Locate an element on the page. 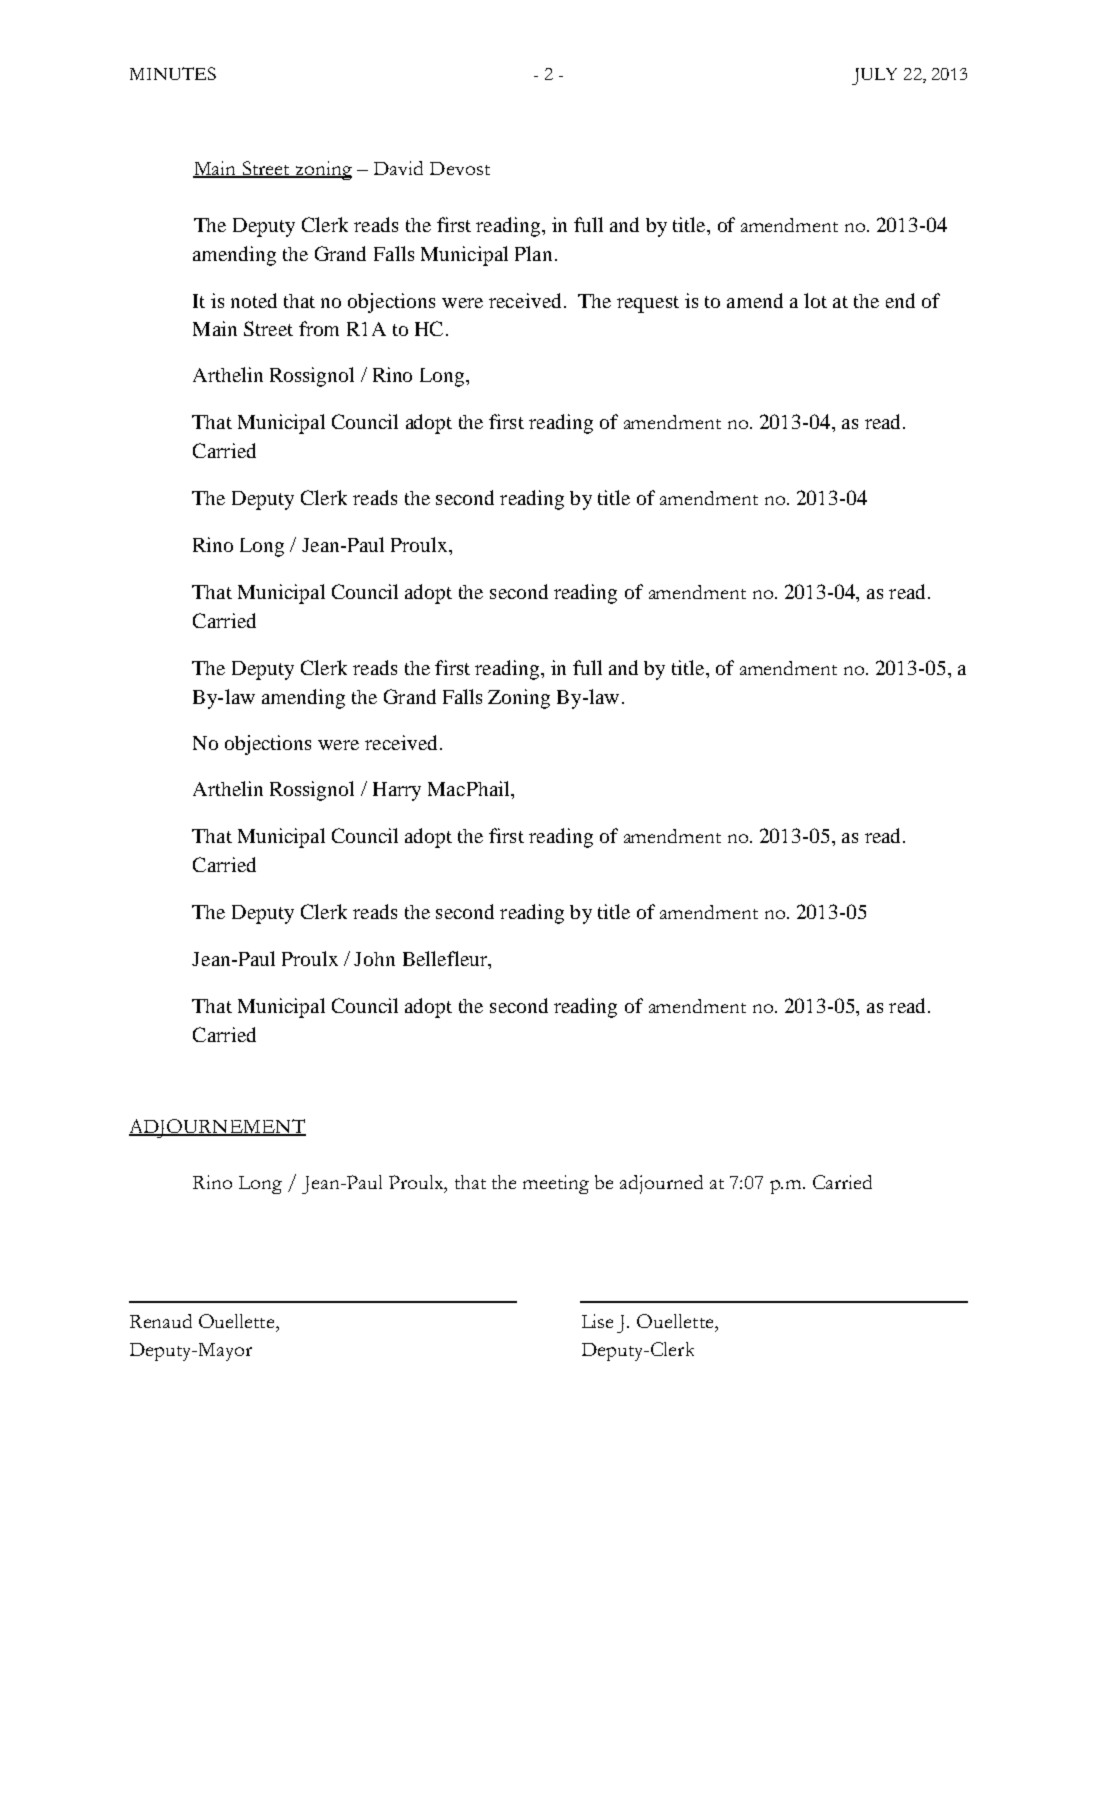 The width and height of the page is (1097, 1806). noted is located at coordinates (254, 300).
